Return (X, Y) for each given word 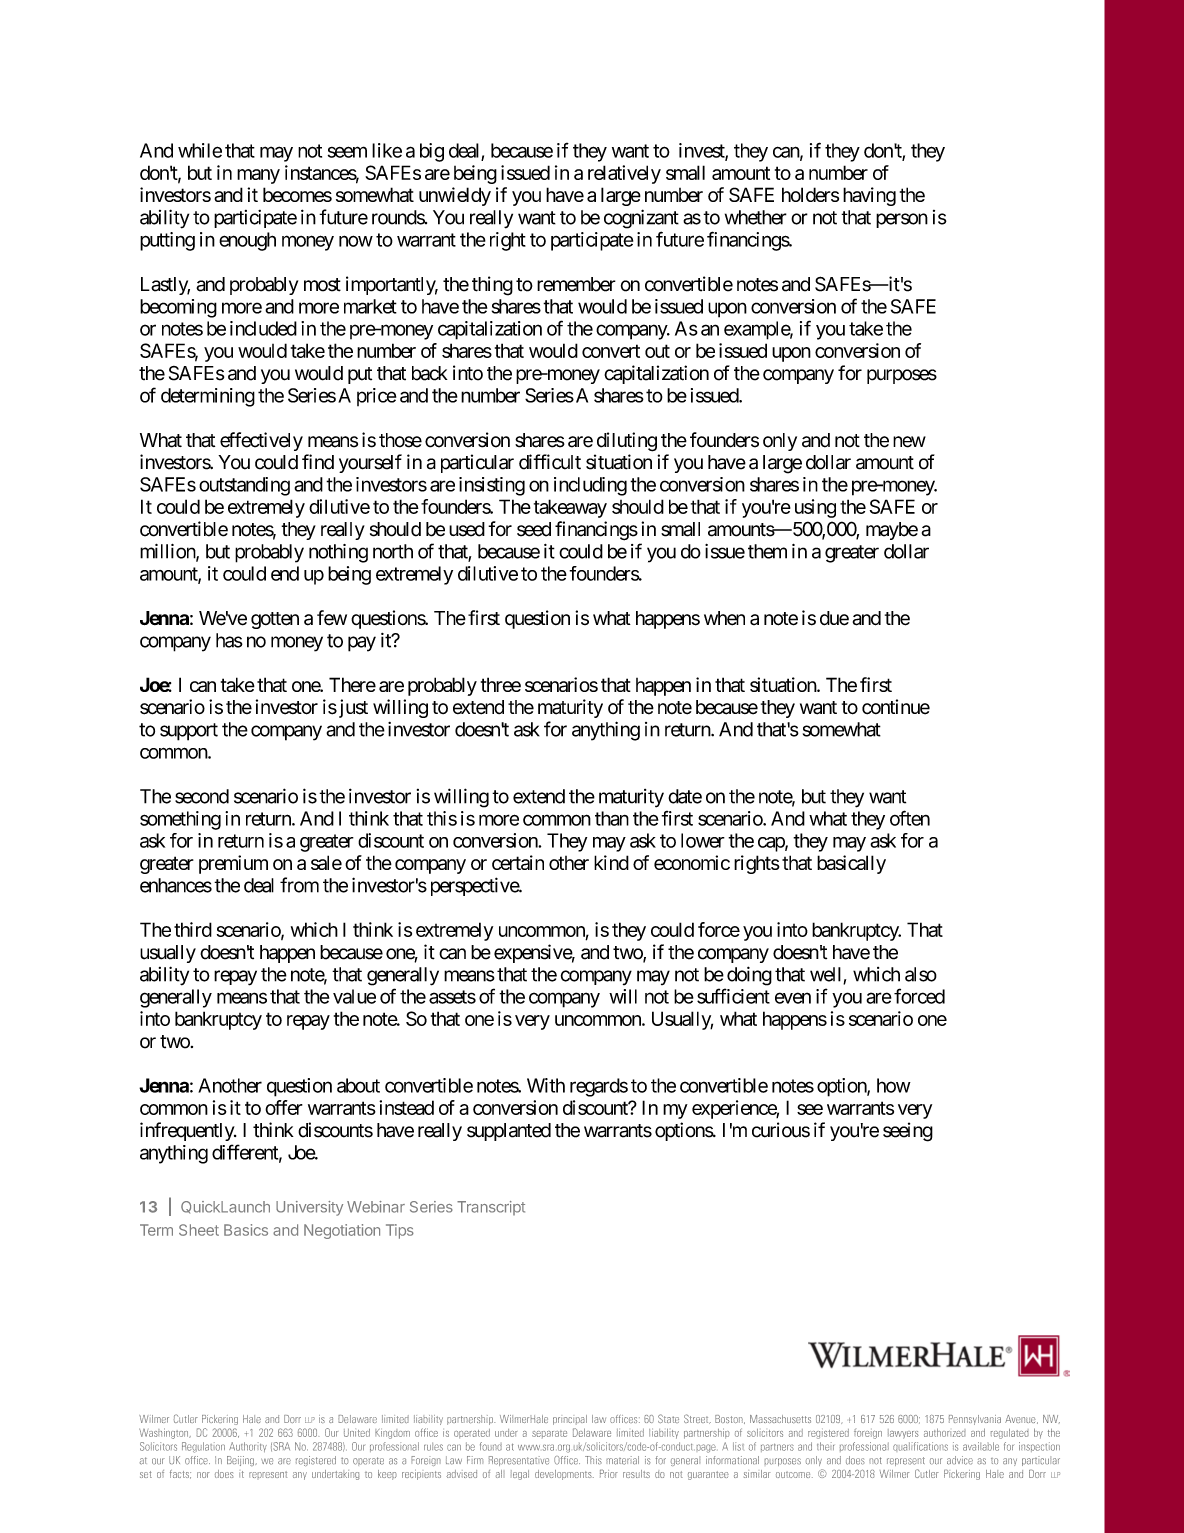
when (724, 618)
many (258, 176)
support (189, 732)
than (612, 818)
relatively (624, 174)
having (869, 196)
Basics (246, 1230)
